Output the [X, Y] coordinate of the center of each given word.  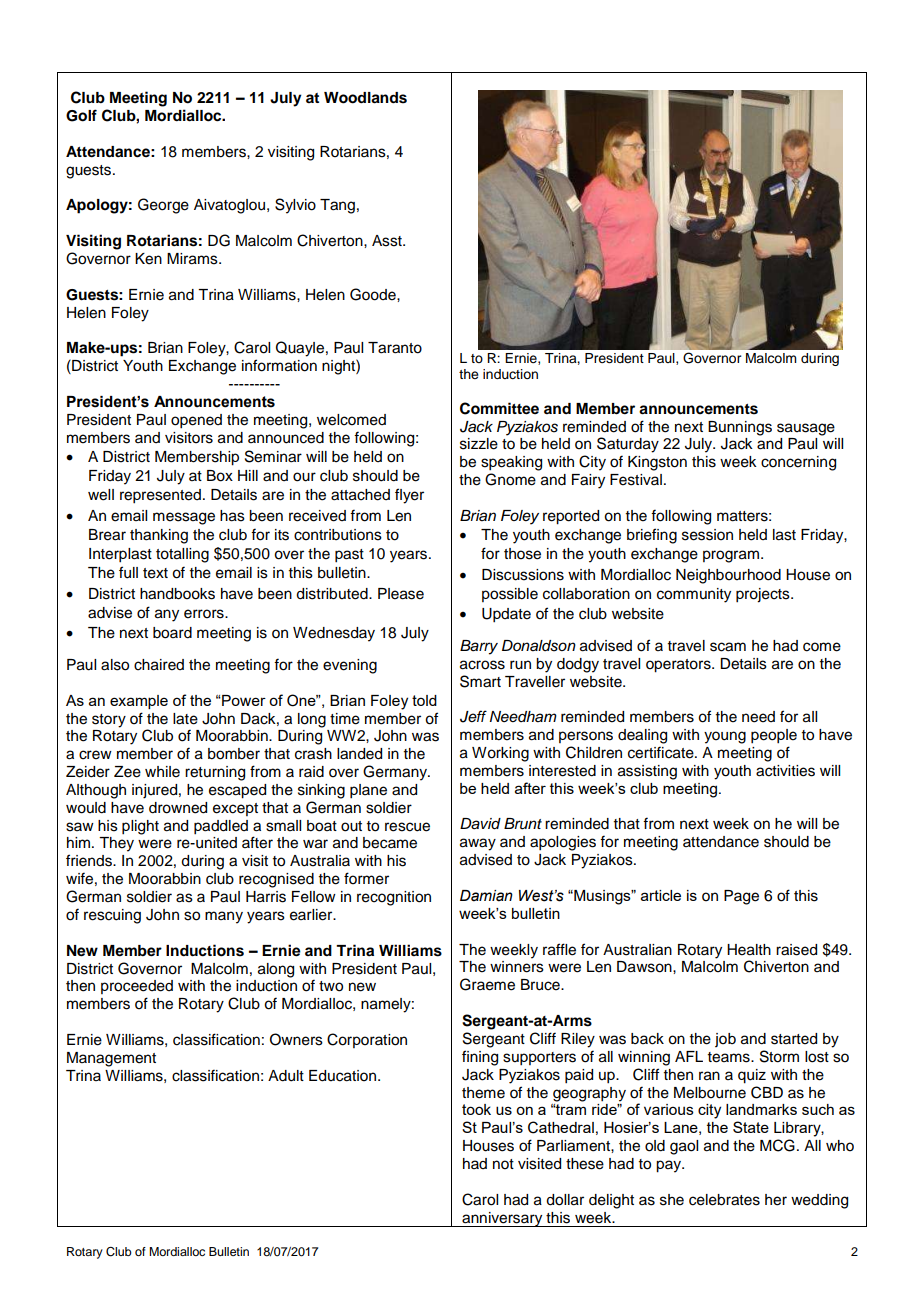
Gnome [510, 479]
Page [741, 897]
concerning [798, 463]
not [503, 1164]
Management [111, 1059]
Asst [388, 241]
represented [160, 496]
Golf [81, 115]
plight [140, 827]
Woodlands [365, 98]
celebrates [724, 1200]
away [478, 844]
